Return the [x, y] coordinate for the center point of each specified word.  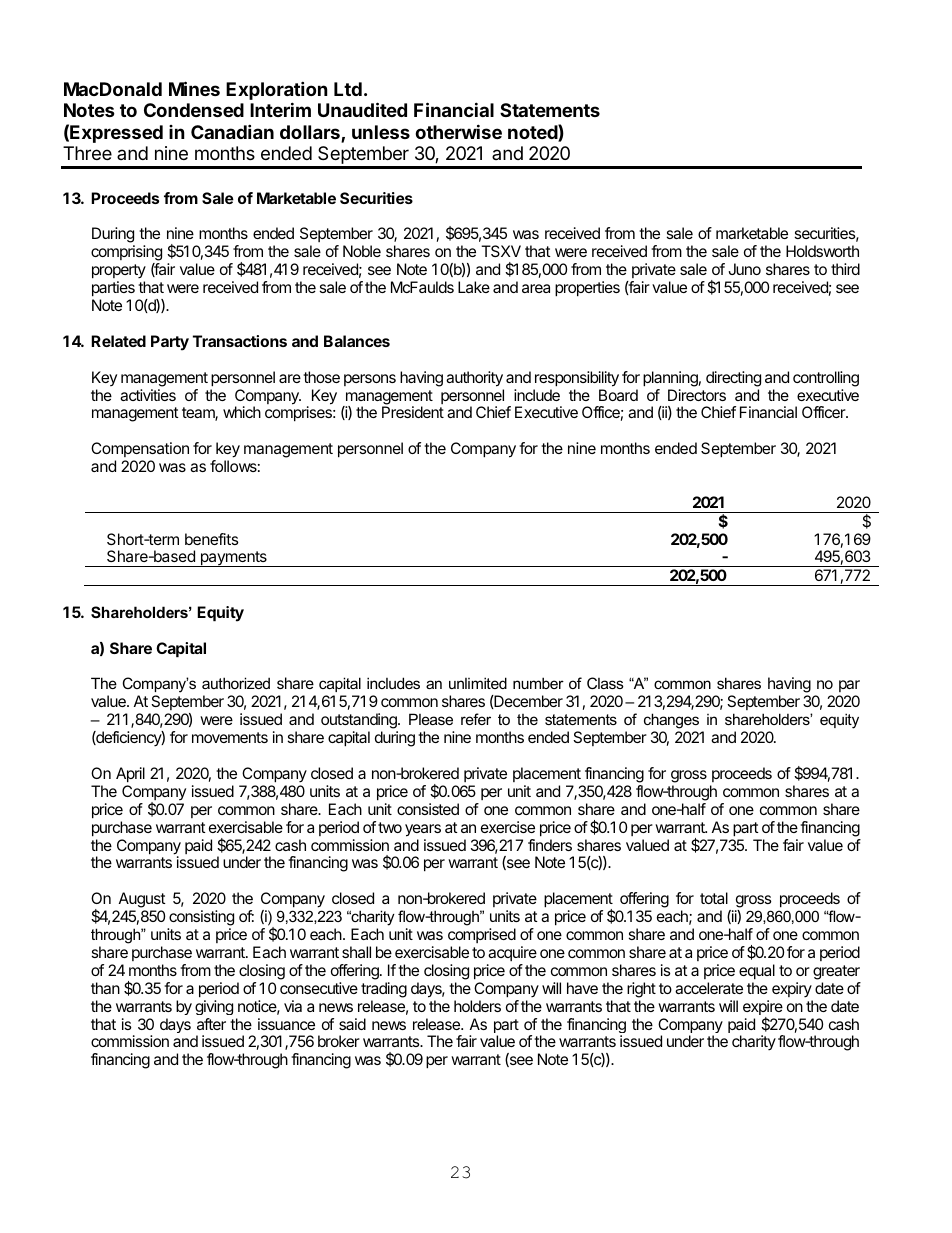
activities [148, 395]
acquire [512, 953]
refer [476, 719]
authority [474, 379]
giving [214, 1007]
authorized [236, 683]
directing [733, 379]
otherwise [458, 131]
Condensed [194, 110]
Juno [744, 269]
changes [671, 722]
